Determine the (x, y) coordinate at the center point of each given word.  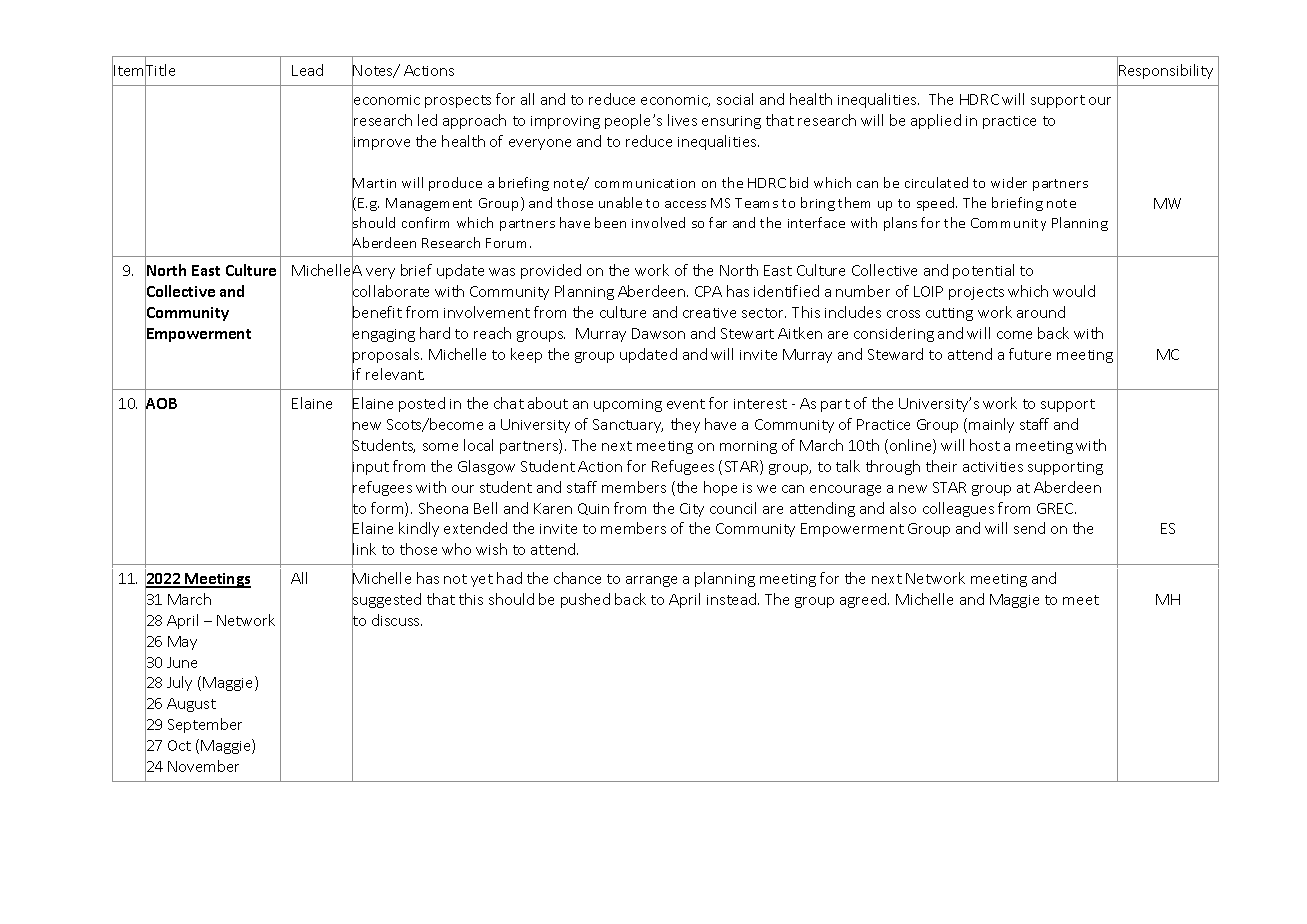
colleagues (958, 509)
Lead (307, 70)
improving (565, 122)
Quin (593, 509)
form (388, 509)
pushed (585, 600)
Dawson (658, 333)
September (205, 725)
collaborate (390, 291)
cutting (949, 314)
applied (936, 121)
